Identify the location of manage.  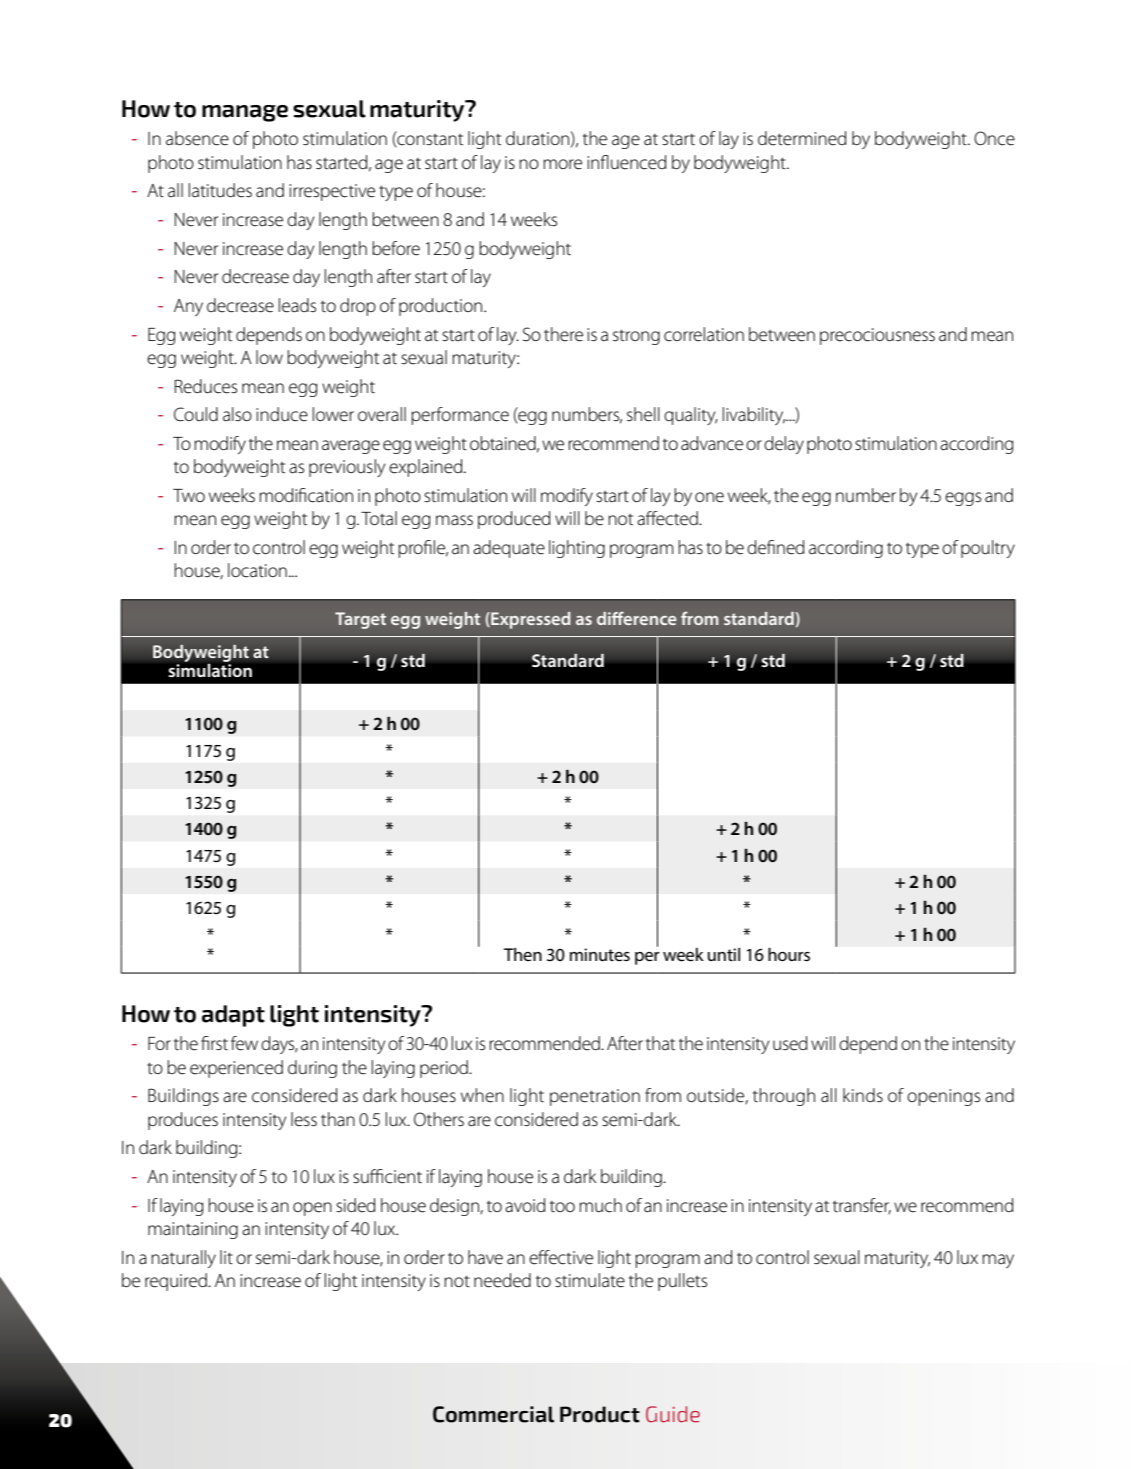
(245, 113).
